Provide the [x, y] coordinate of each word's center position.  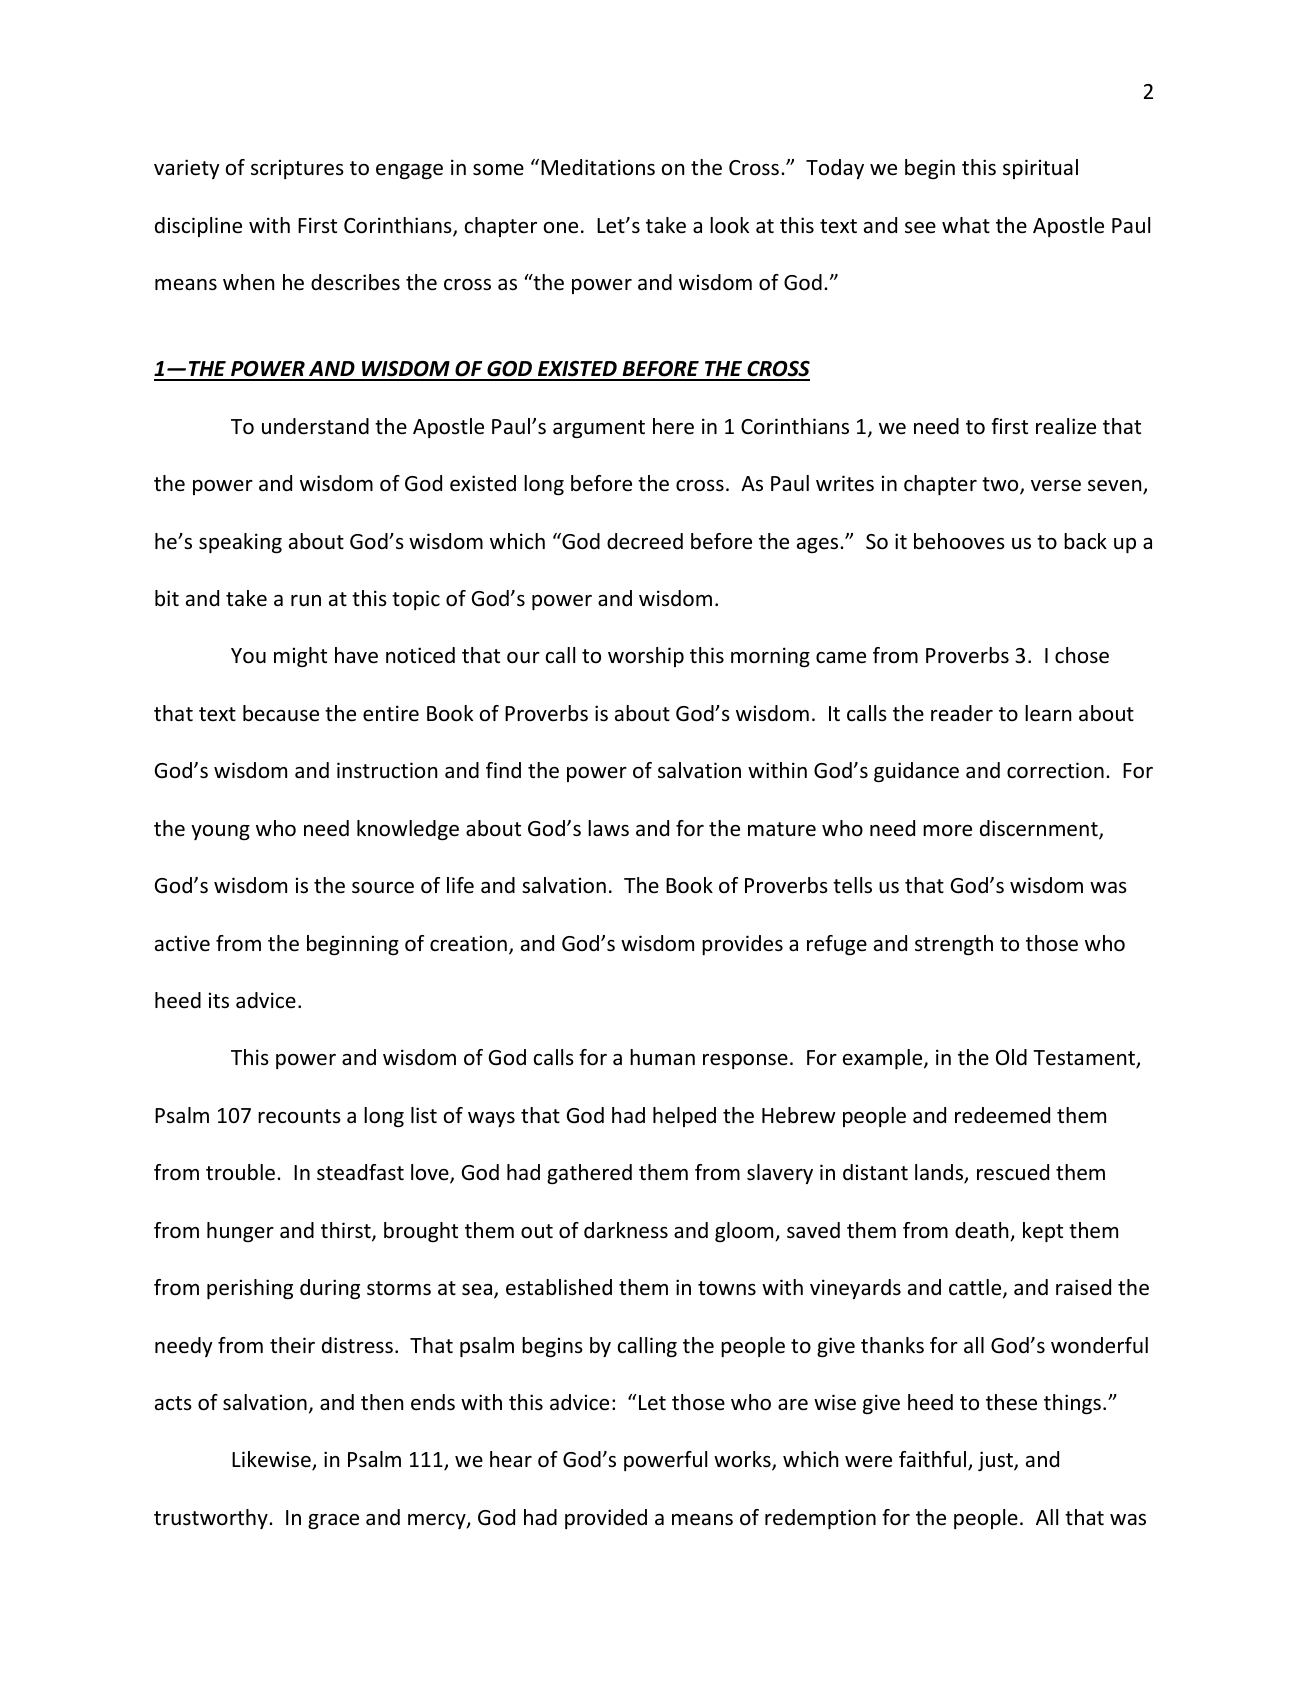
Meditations [598, 167]
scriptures [297, 169]
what [966, 225]
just [996, 1461]
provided [606, 1519]
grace [333, 1521]
